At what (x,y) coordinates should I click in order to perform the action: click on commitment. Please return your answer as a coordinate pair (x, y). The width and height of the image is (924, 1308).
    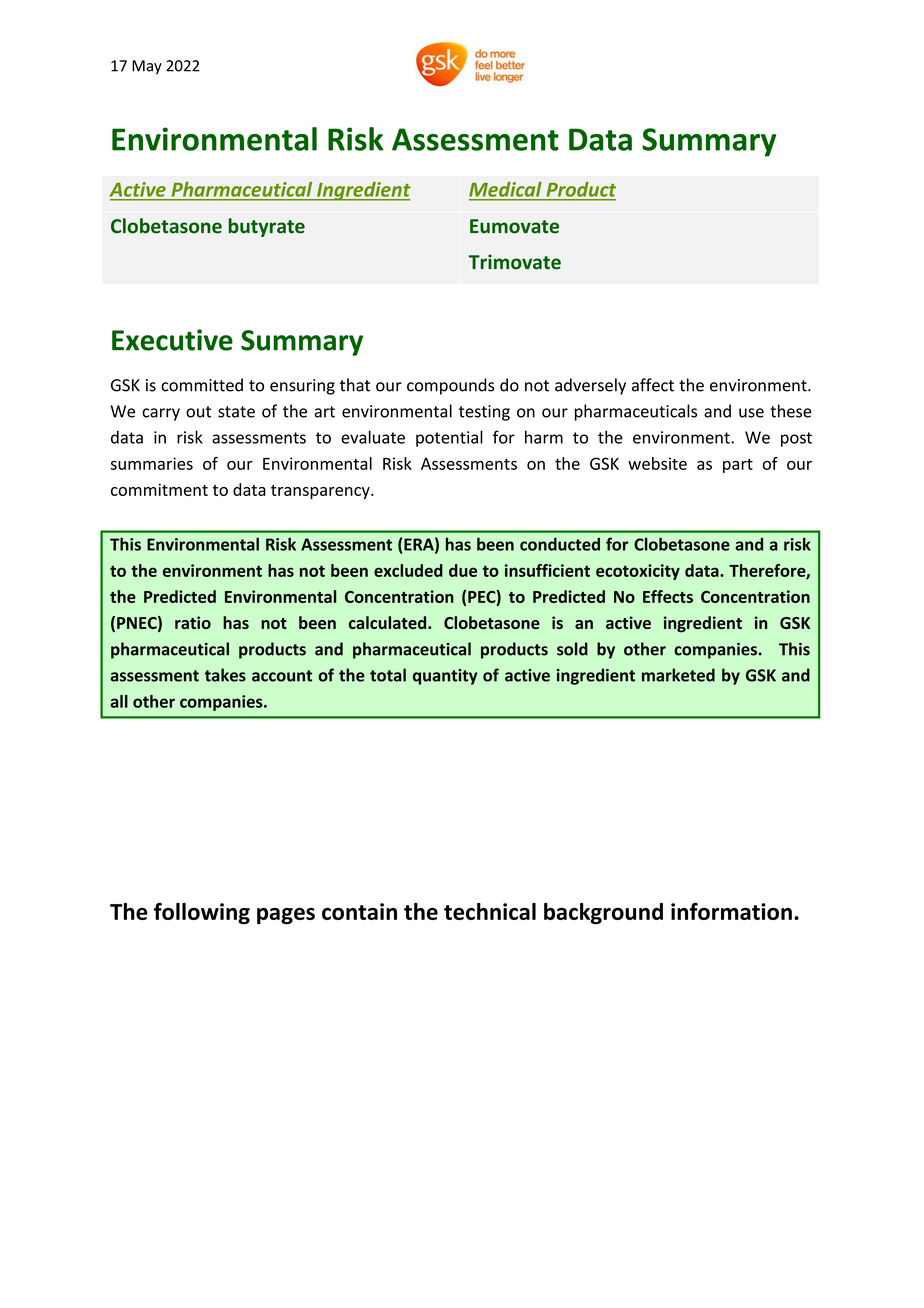
    Looking at the image, I should click on (159, 489).
